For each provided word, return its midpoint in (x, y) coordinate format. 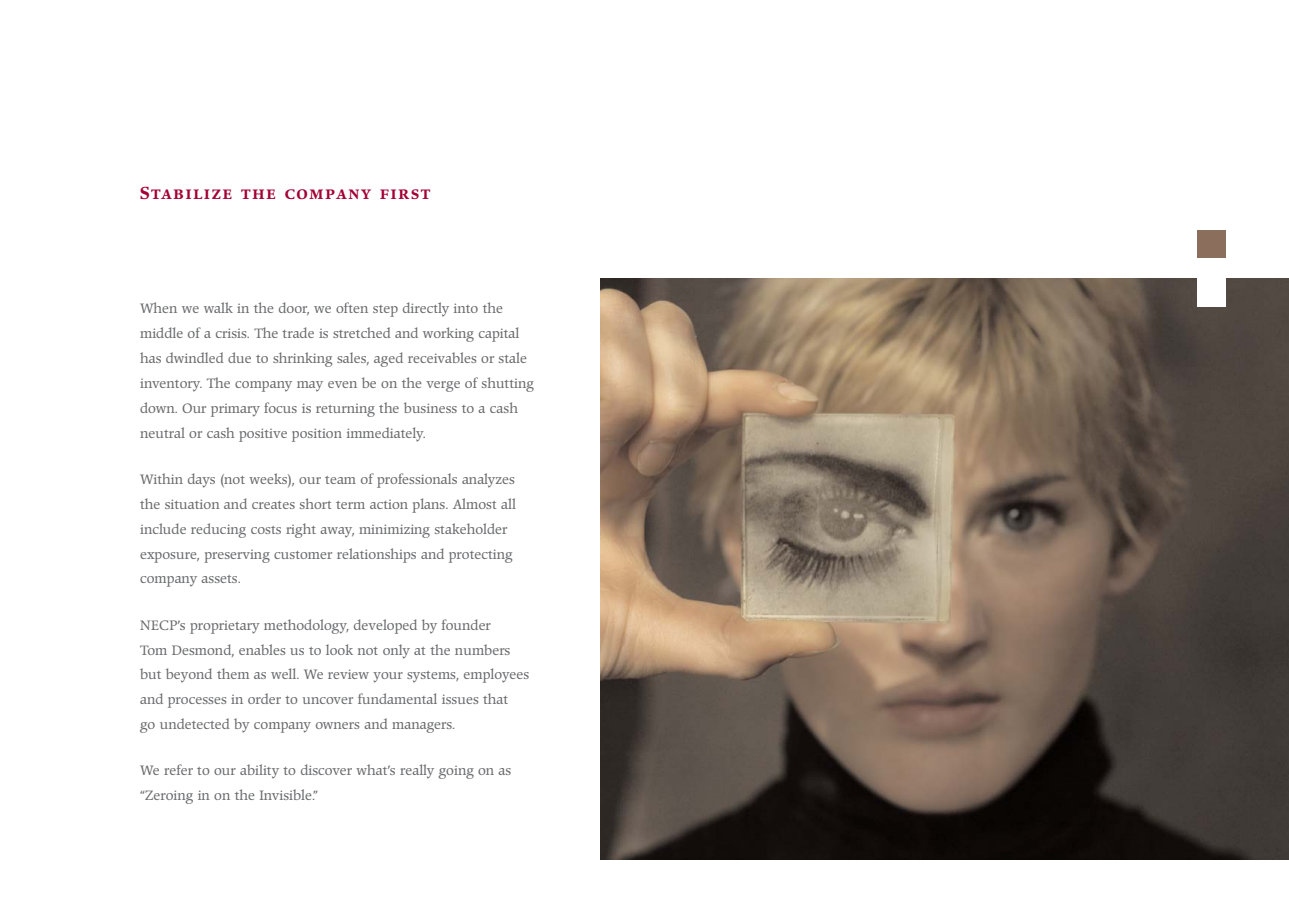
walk (218, 307)
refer (178, 769)
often (352, 307)
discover (326, 769)
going (456, 772)
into (466, 308)
